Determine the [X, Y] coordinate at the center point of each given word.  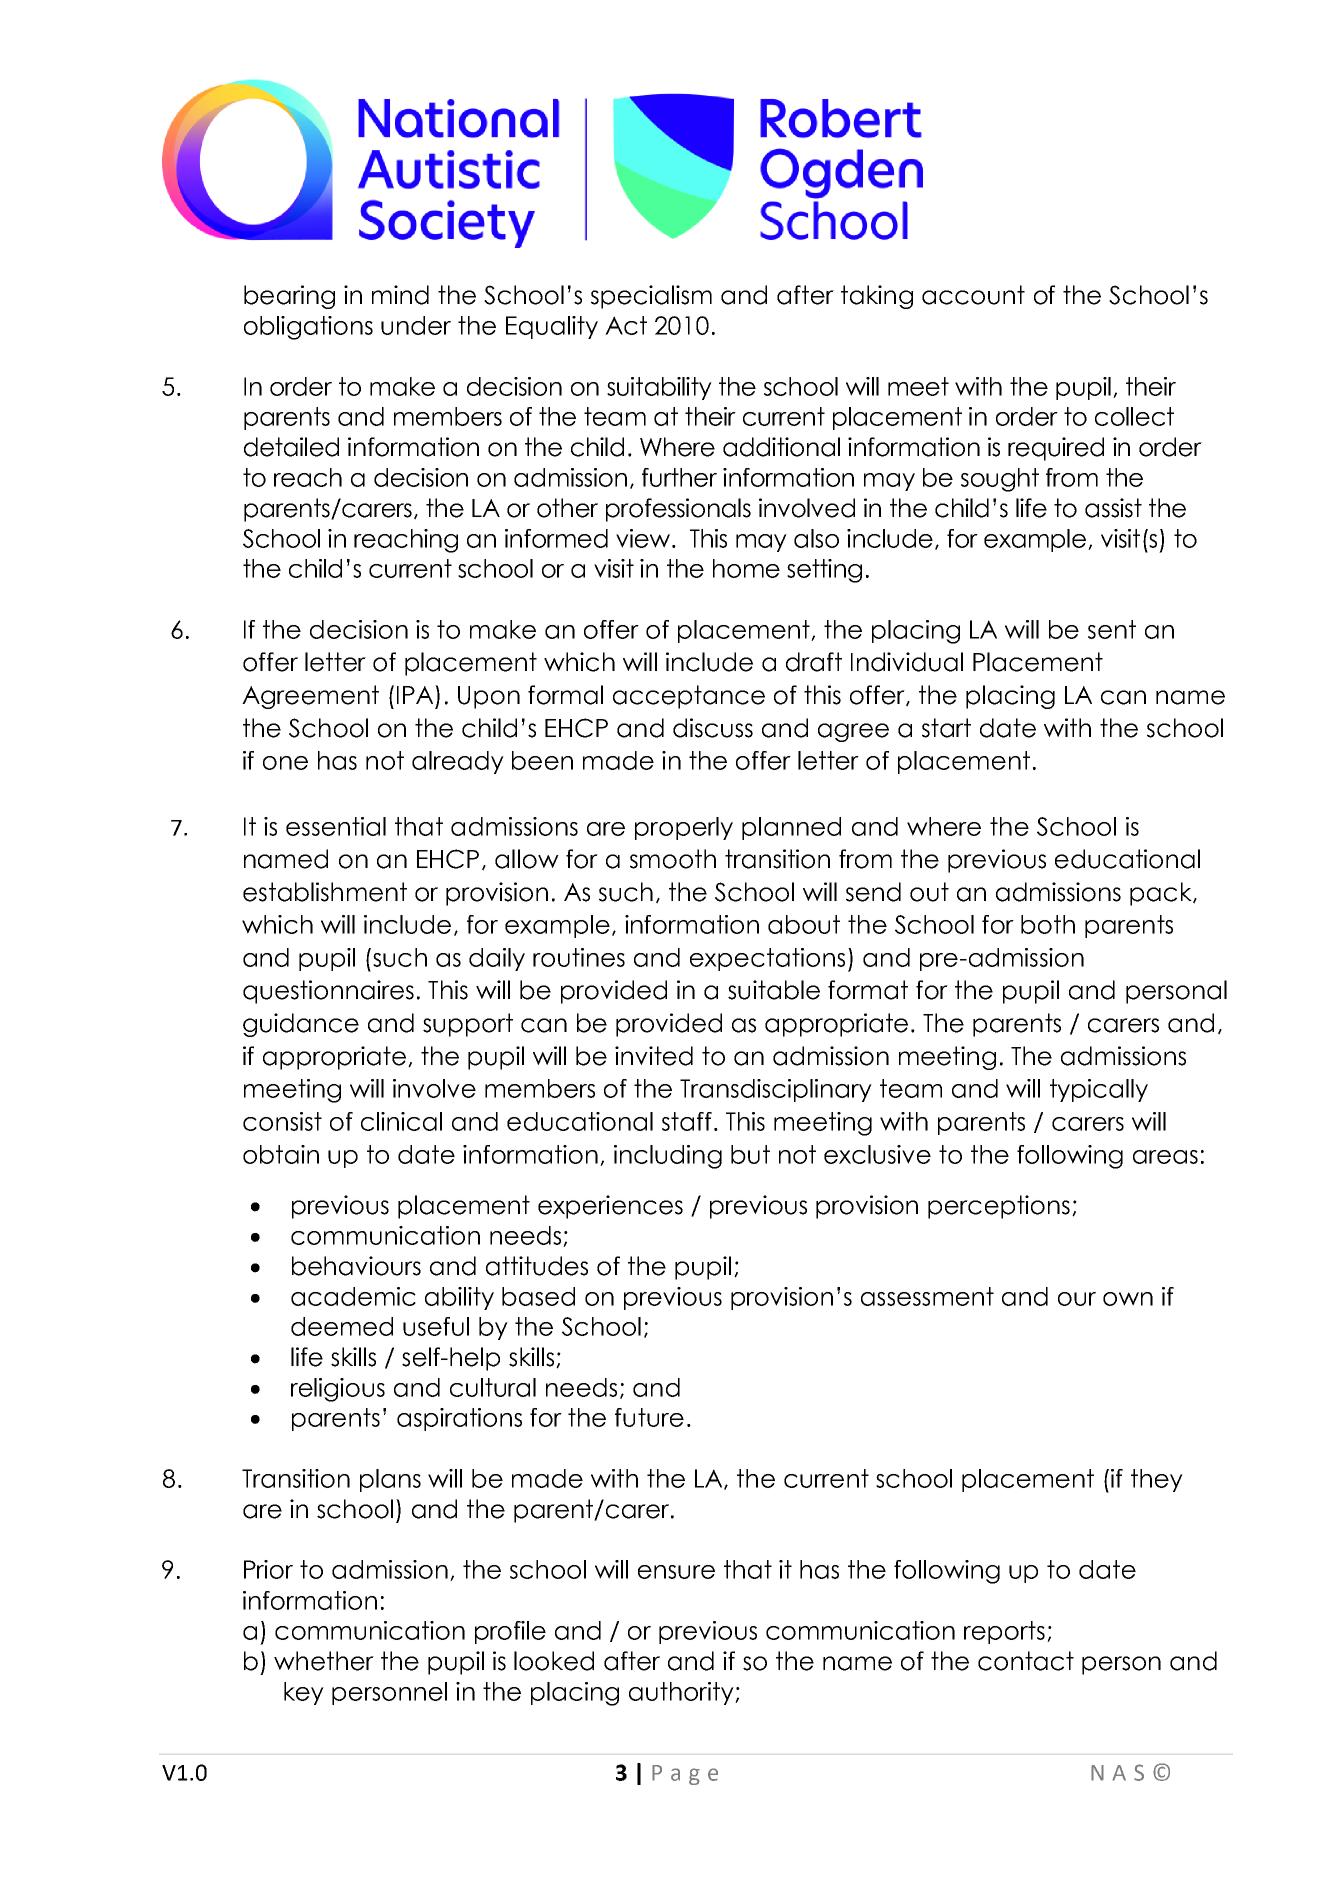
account [973, 295]
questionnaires [328, 992]
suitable [774, 990]
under [416, 325]
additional [781, 447]
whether [324, 1661]
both [1048, 924]
